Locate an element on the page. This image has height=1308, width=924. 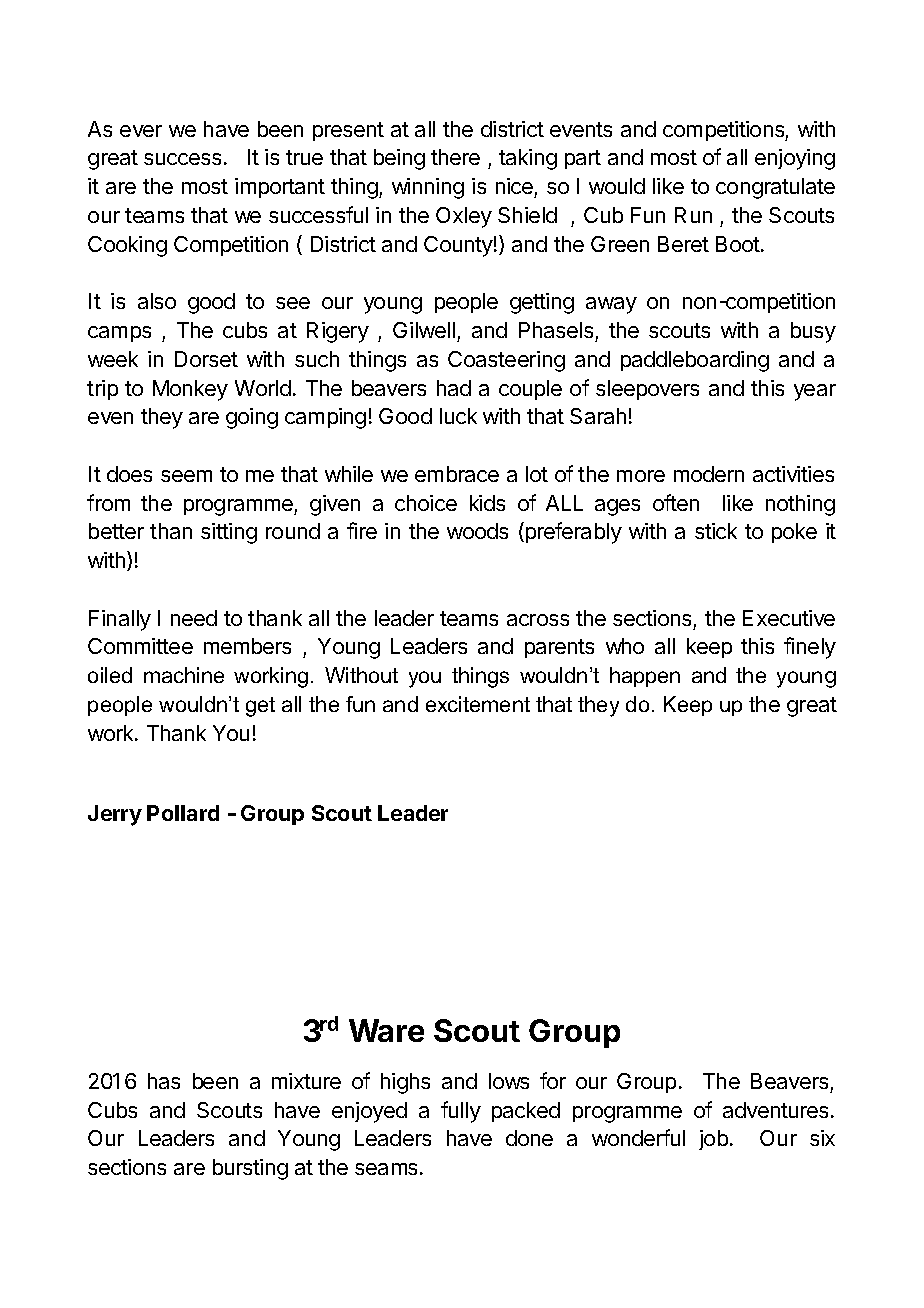
Ware is located at coordinates (386, 1030).
